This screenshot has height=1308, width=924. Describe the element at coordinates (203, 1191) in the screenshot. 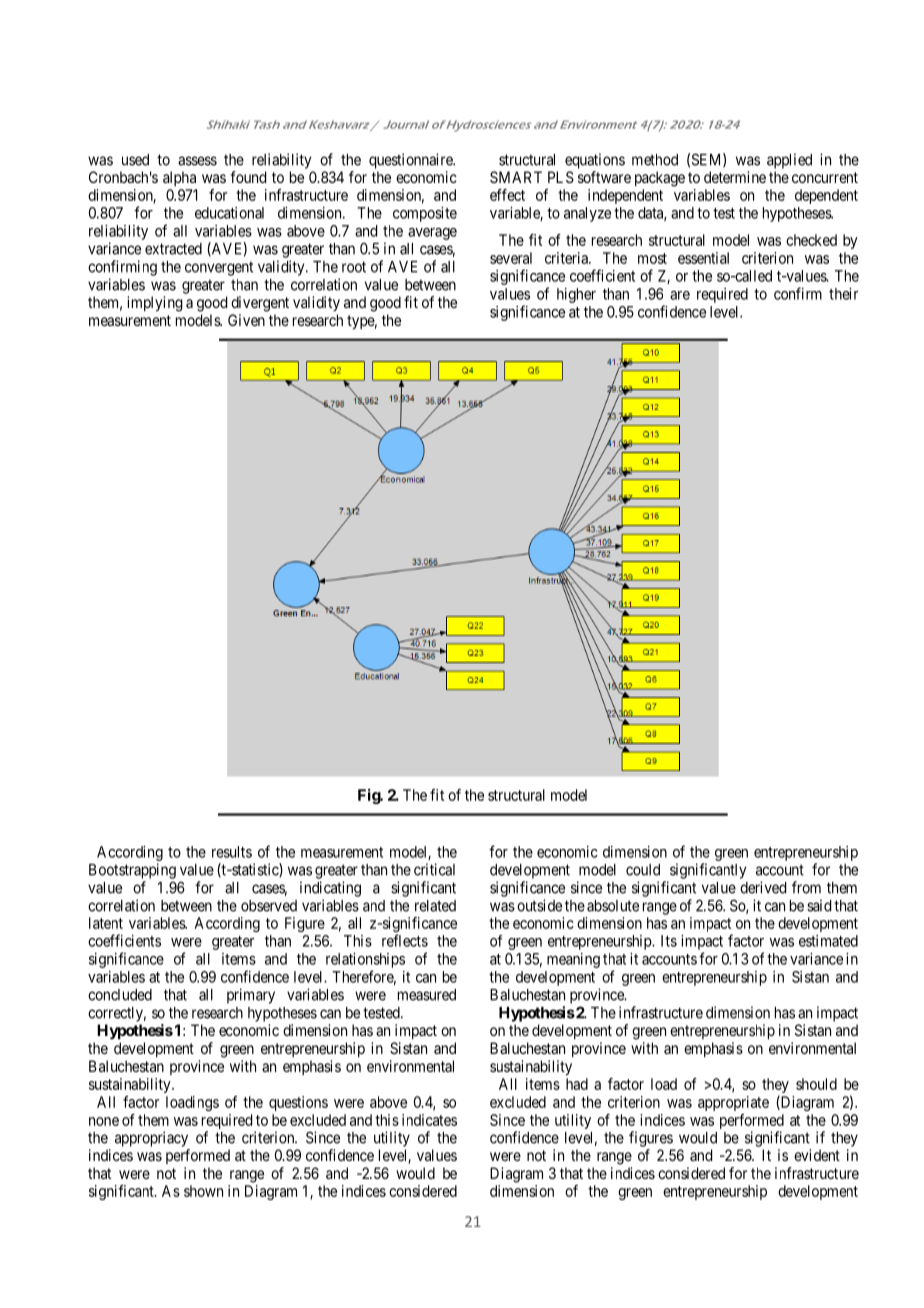

I see `shown` at that location.
